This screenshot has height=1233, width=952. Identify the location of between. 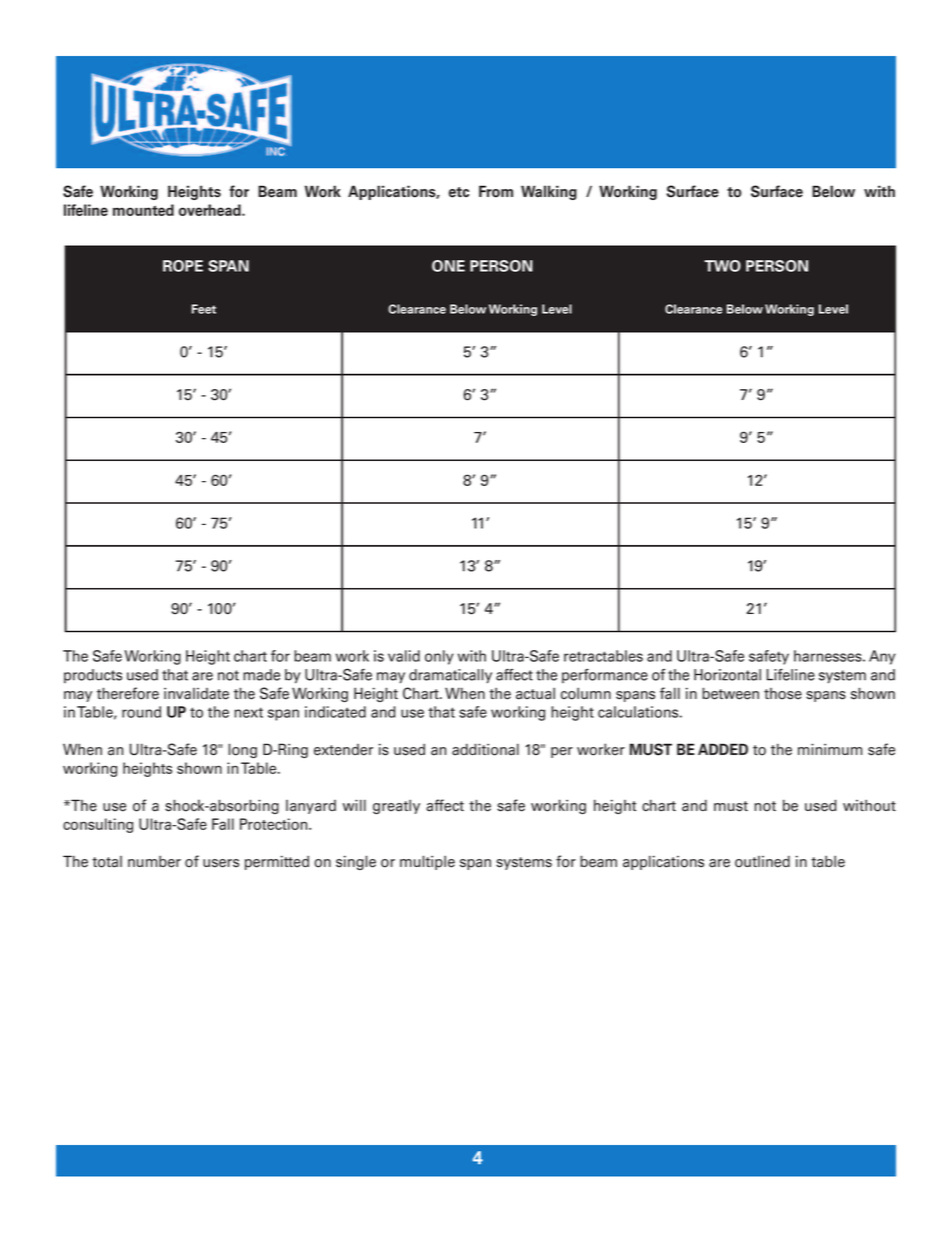
(730, 693).
